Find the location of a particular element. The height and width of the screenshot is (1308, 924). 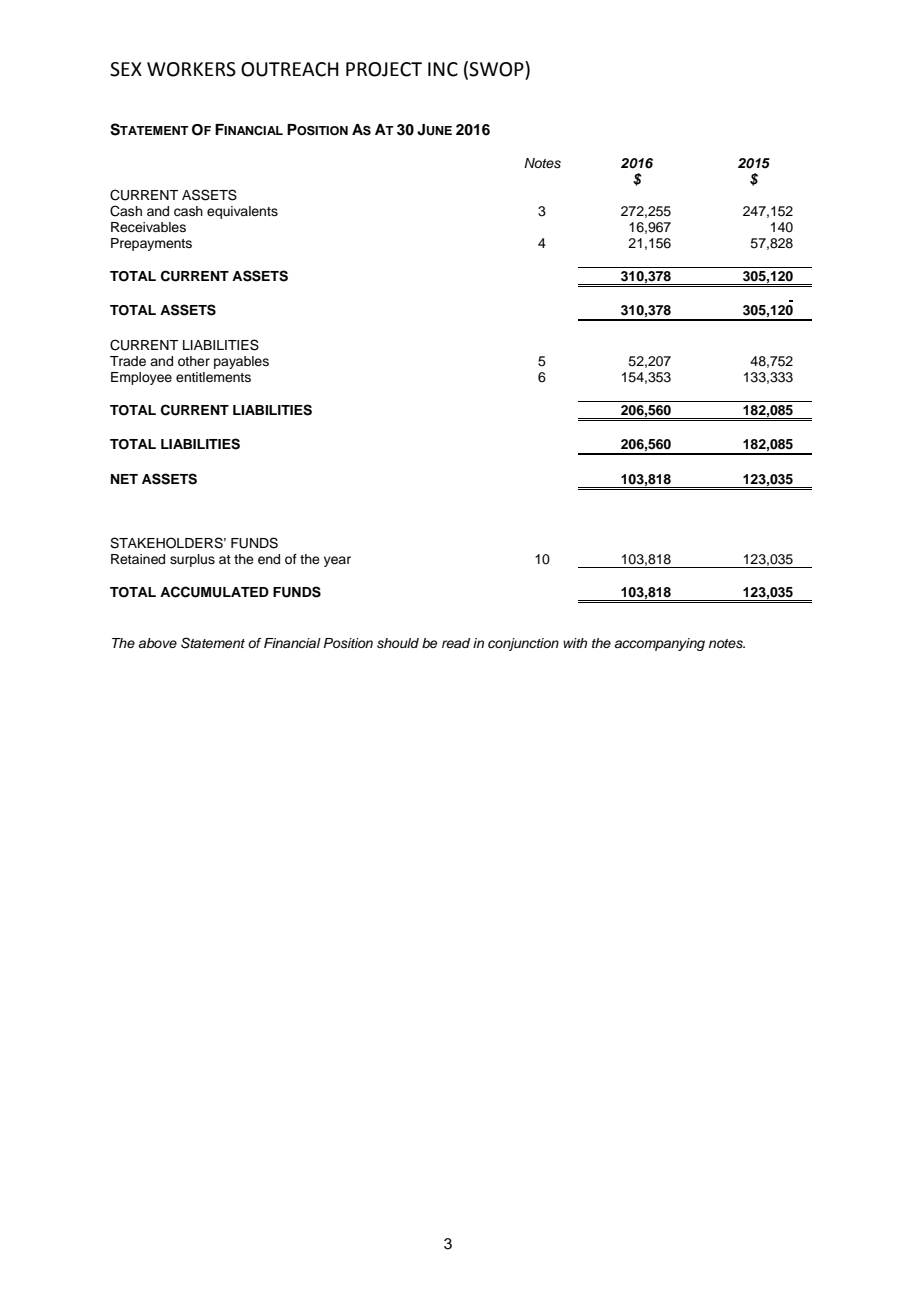

with is located at coordinates (575, 643).
